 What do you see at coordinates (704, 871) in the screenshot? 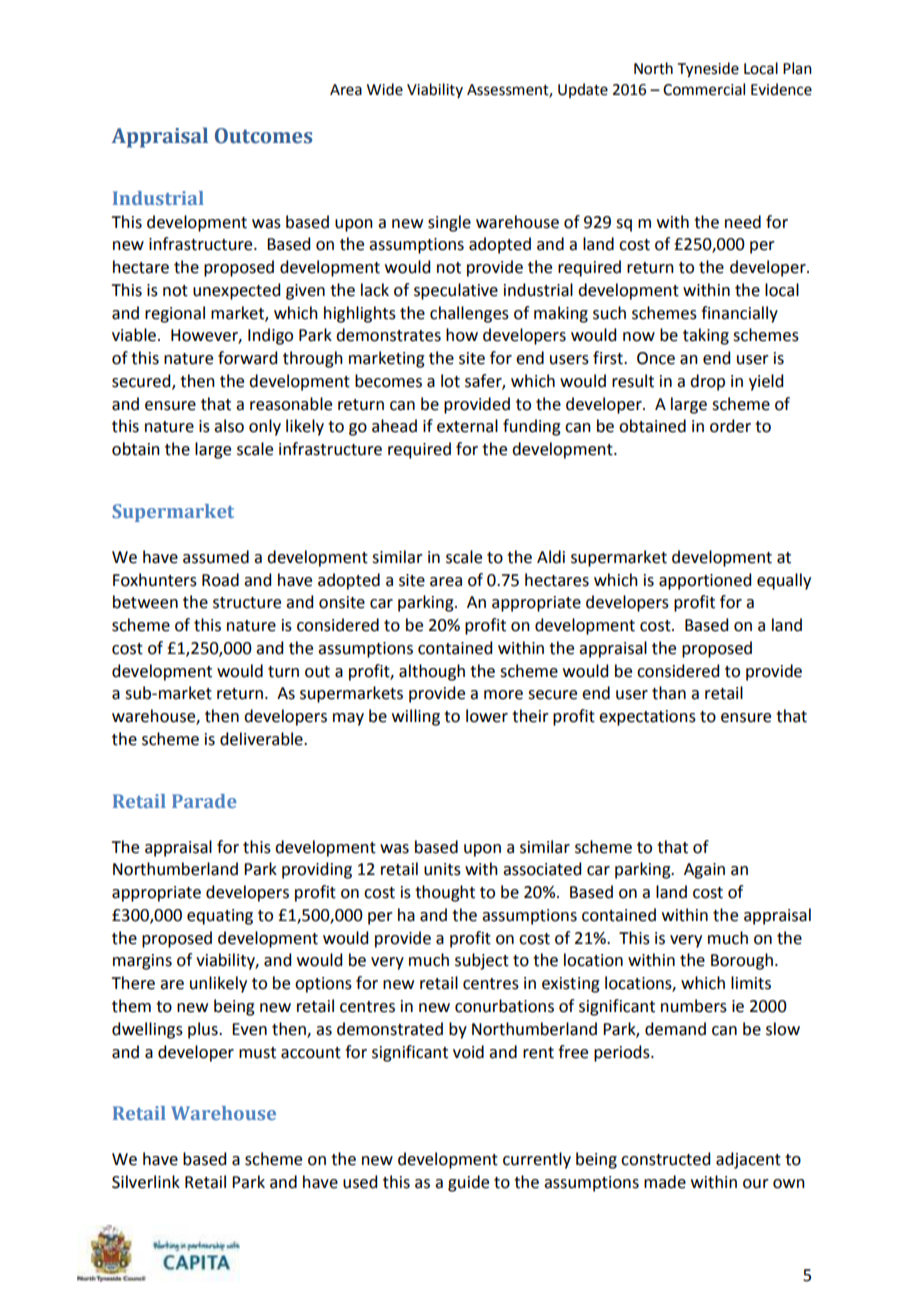
I see `Again` at bounding box center [704, 871].
